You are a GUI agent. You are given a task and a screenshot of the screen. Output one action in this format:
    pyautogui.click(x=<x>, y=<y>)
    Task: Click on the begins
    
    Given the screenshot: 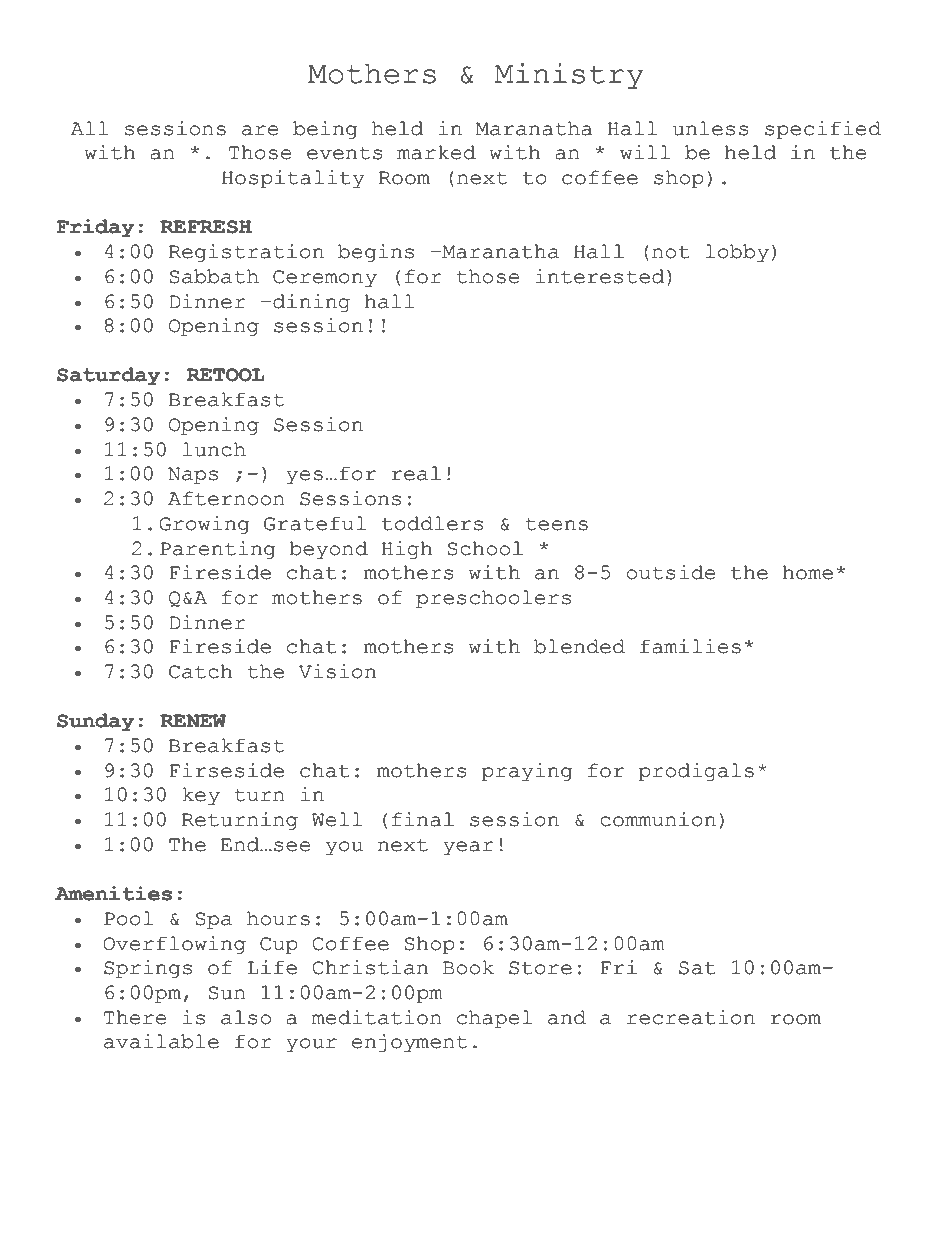 What is the action you would take?
    pyautogui.click(x=376, y=253)
